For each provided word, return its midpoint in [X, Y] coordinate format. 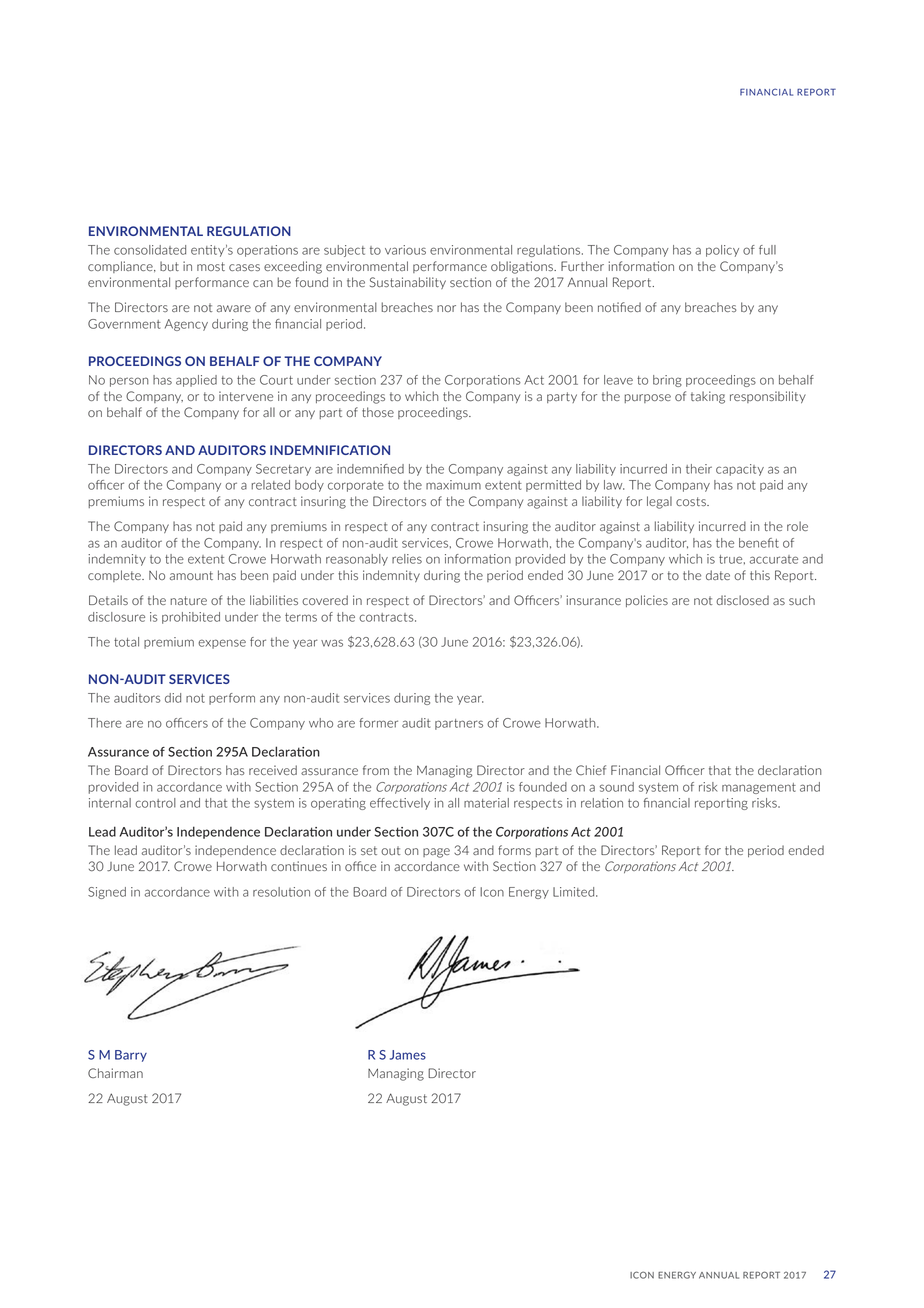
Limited [575, 892]
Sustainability [408, 283]
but [169, 266]
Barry [131, 1056]
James [408, 1055]
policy [722, 251]
